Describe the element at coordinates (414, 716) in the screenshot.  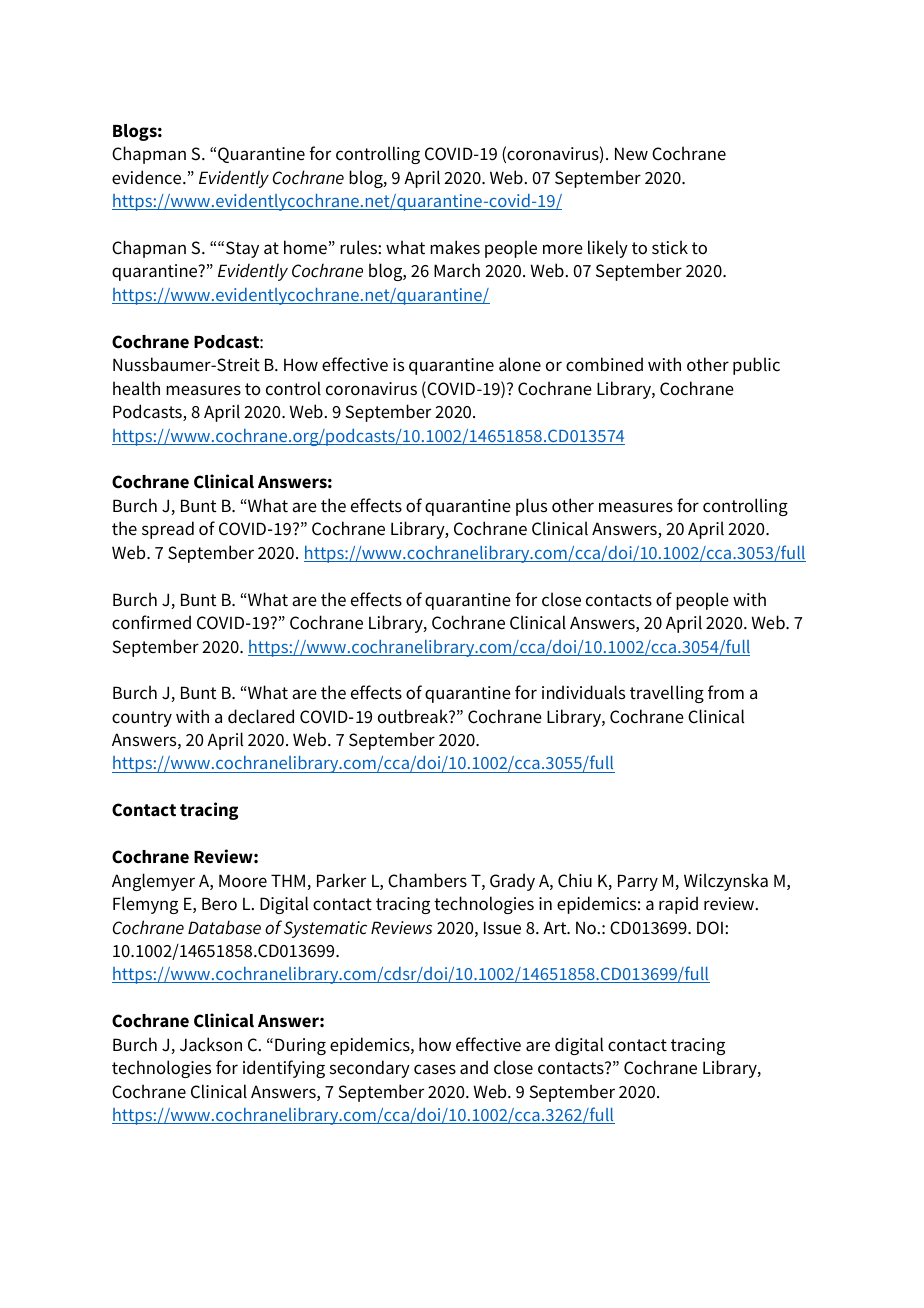
I see `outbreak` at that location.
